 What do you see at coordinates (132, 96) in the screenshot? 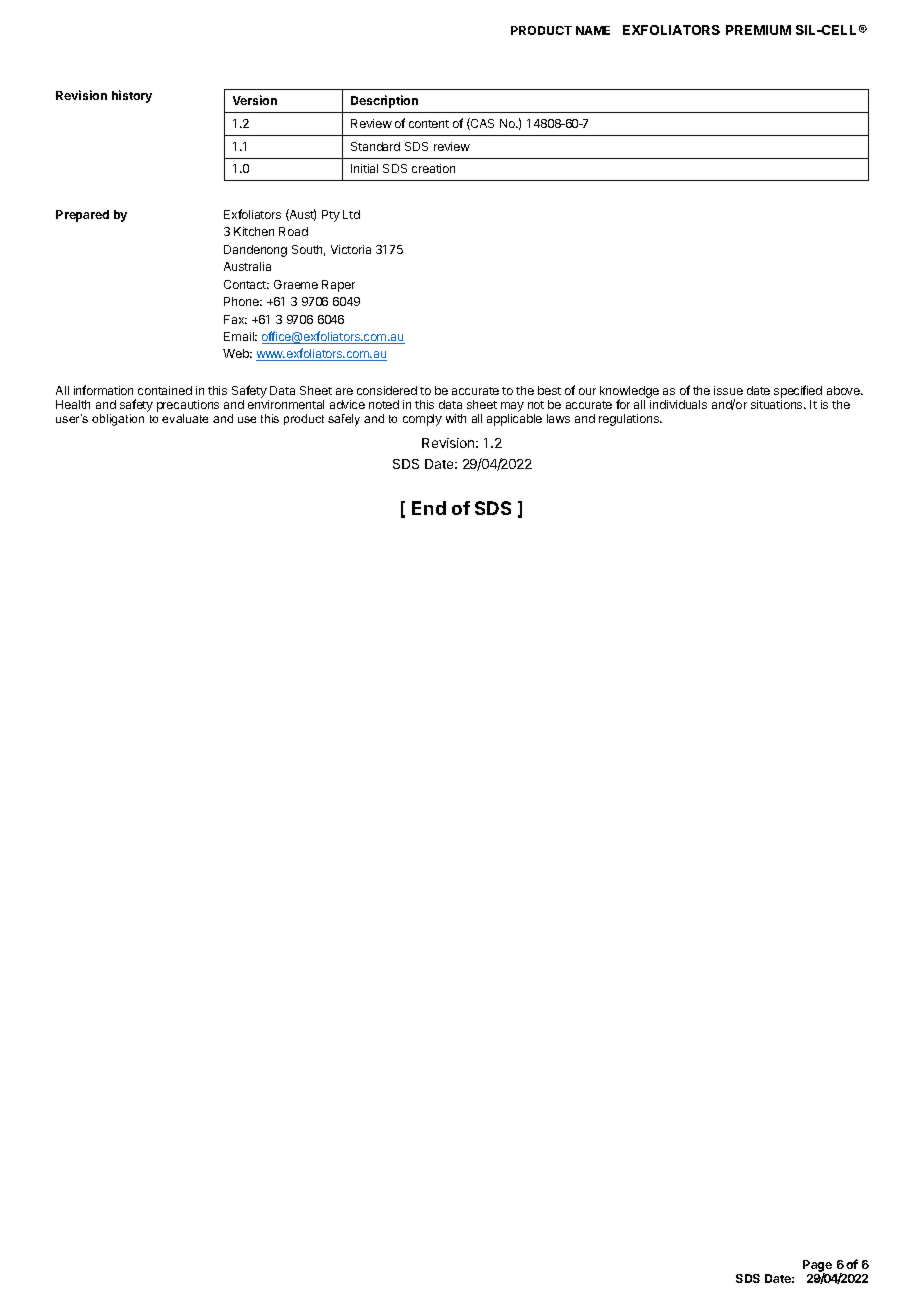
I see `history` at bounding box center [132, 96].
